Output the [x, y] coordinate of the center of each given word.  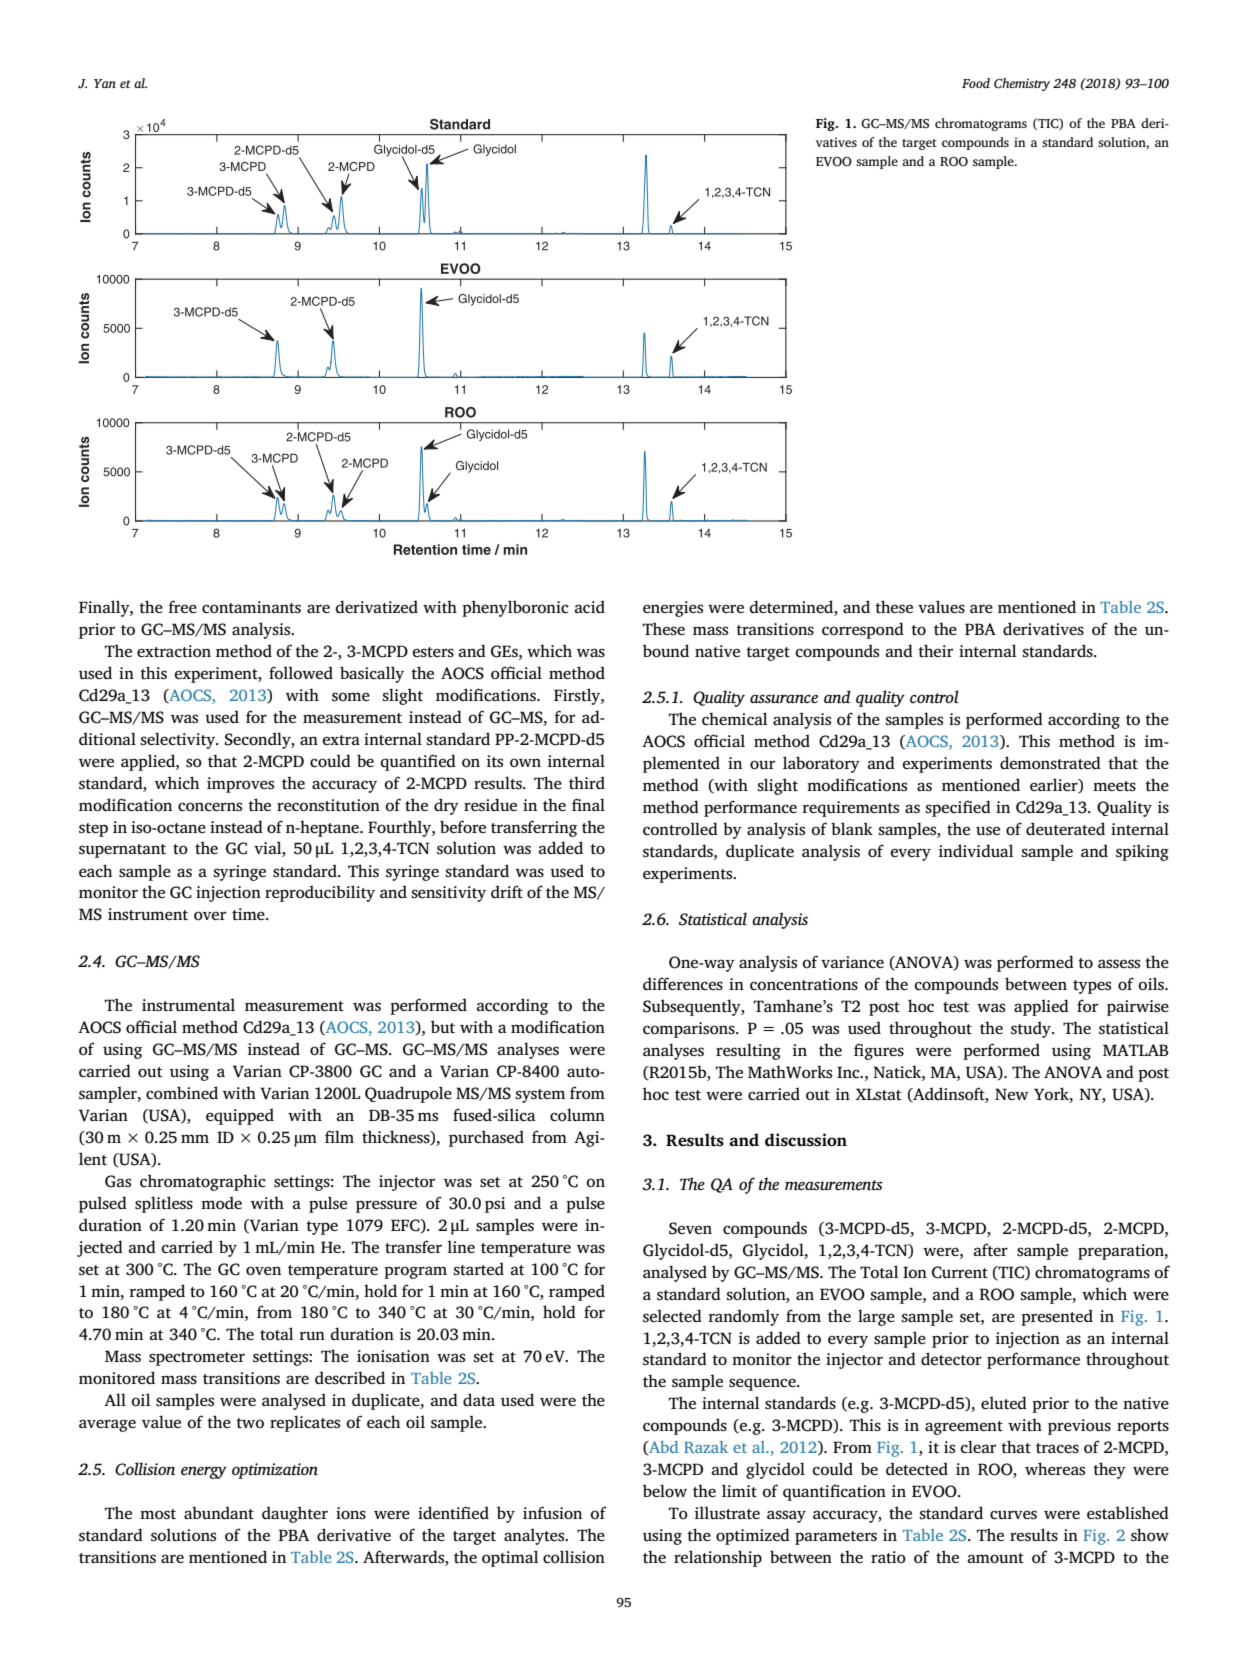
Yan [105, 83]
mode [221, 1202]
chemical [734, 718]
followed [301, 672]
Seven [690, 1228]
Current [960, 1272]
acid [590, 606]
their [935, 650]
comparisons [690, 1030]
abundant [219, 1512]
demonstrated [1050, 762]
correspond [863, 630]
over [210, 915]
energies [673, 609]
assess [1119, 964]
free [182, 606]
